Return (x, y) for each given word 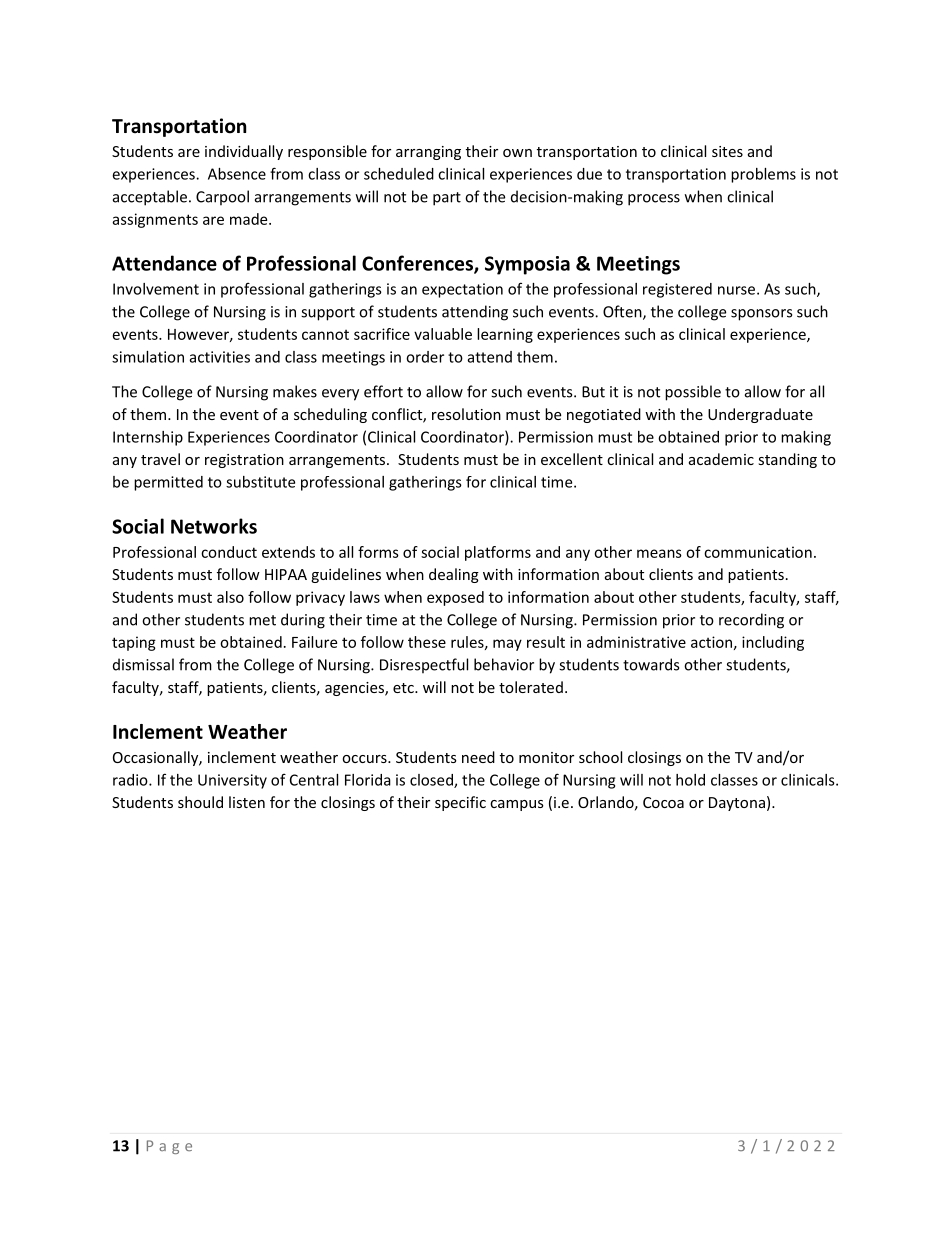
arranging (428, 153)
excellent (572, 459)
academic (721, 459)
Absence (237, 174)
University (232, 781)
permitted (168, 483)
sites (727, 151)
